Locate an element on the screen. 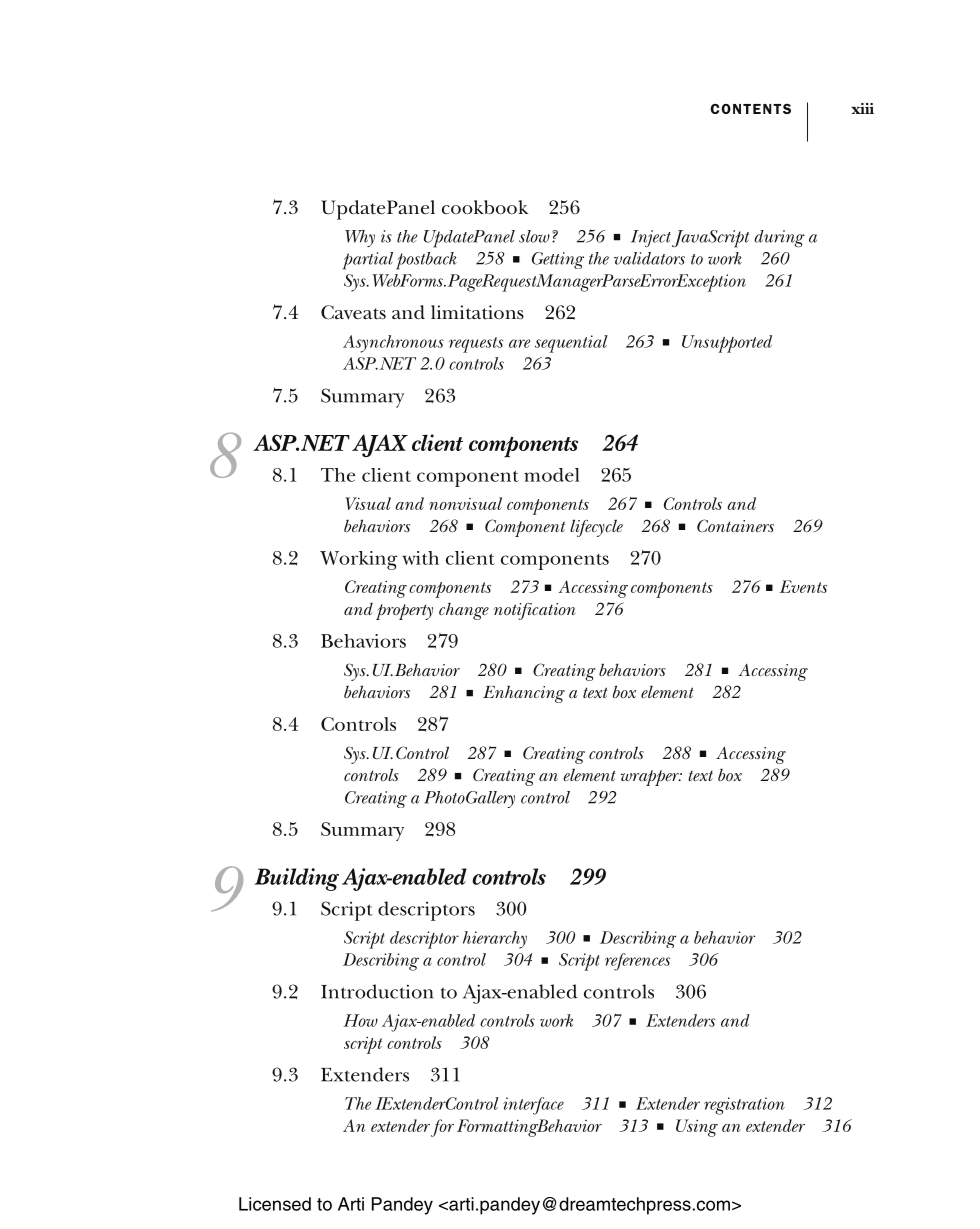 This screenshot has width=980, height=1229. with is located at coordinates (420, 558).
